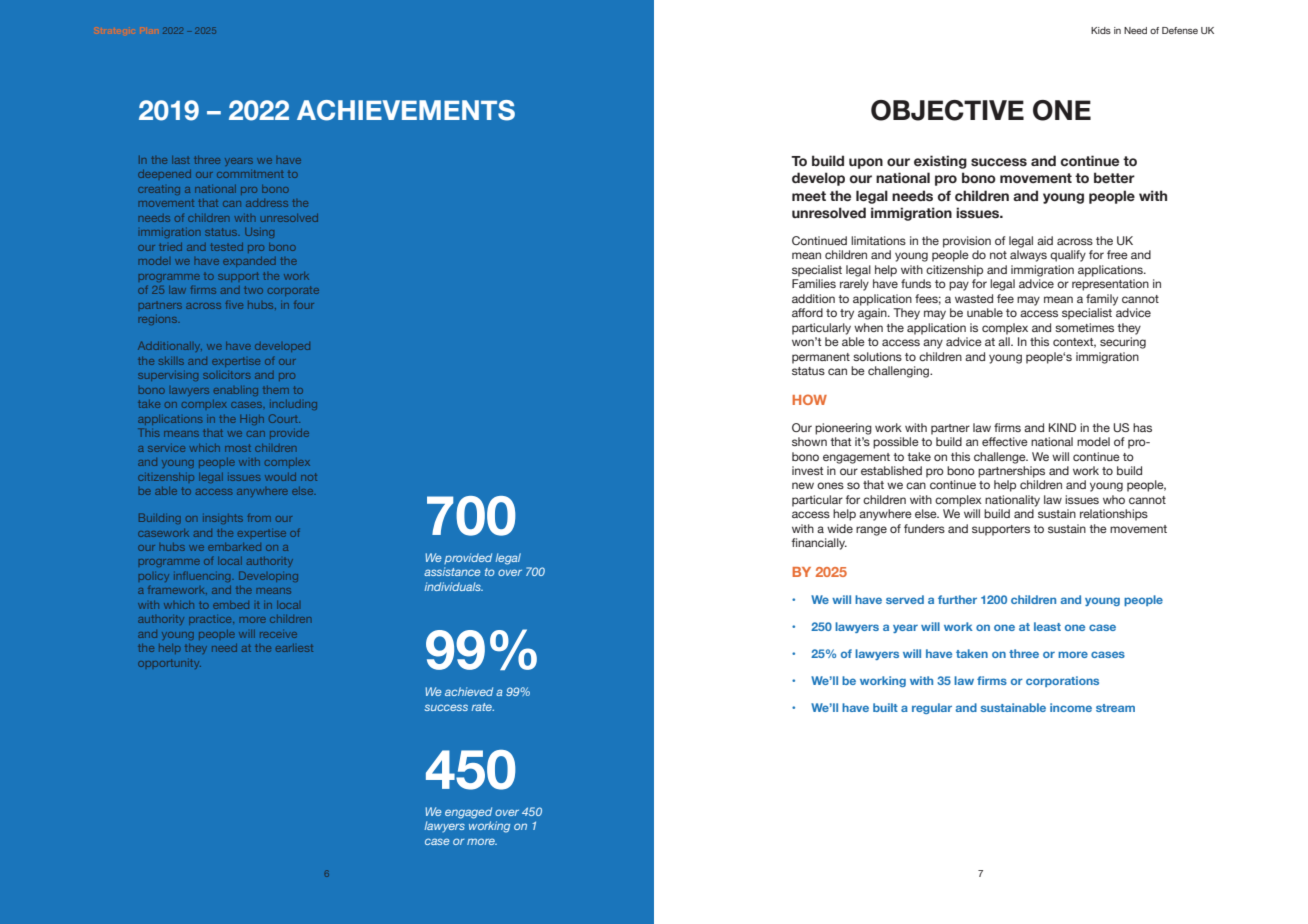 The width and height of the document is (1308, 924). I want to click on OBJECTIVE, so click(947, 110).
